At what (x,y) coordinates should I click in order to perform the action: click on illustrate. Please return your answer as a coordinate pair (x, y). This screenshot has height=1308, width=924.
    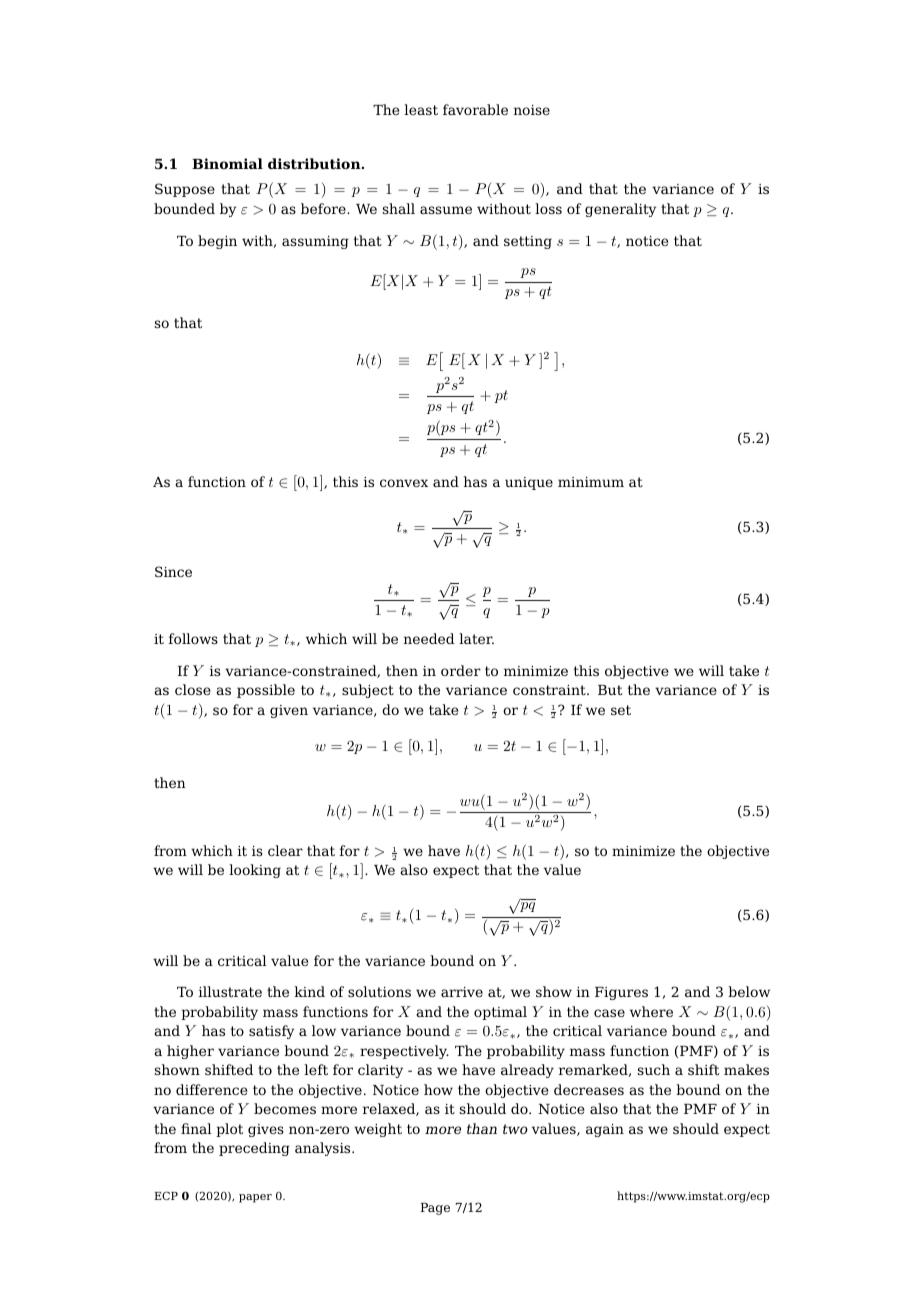
    Looking at the image, I should click on (230, 991).
